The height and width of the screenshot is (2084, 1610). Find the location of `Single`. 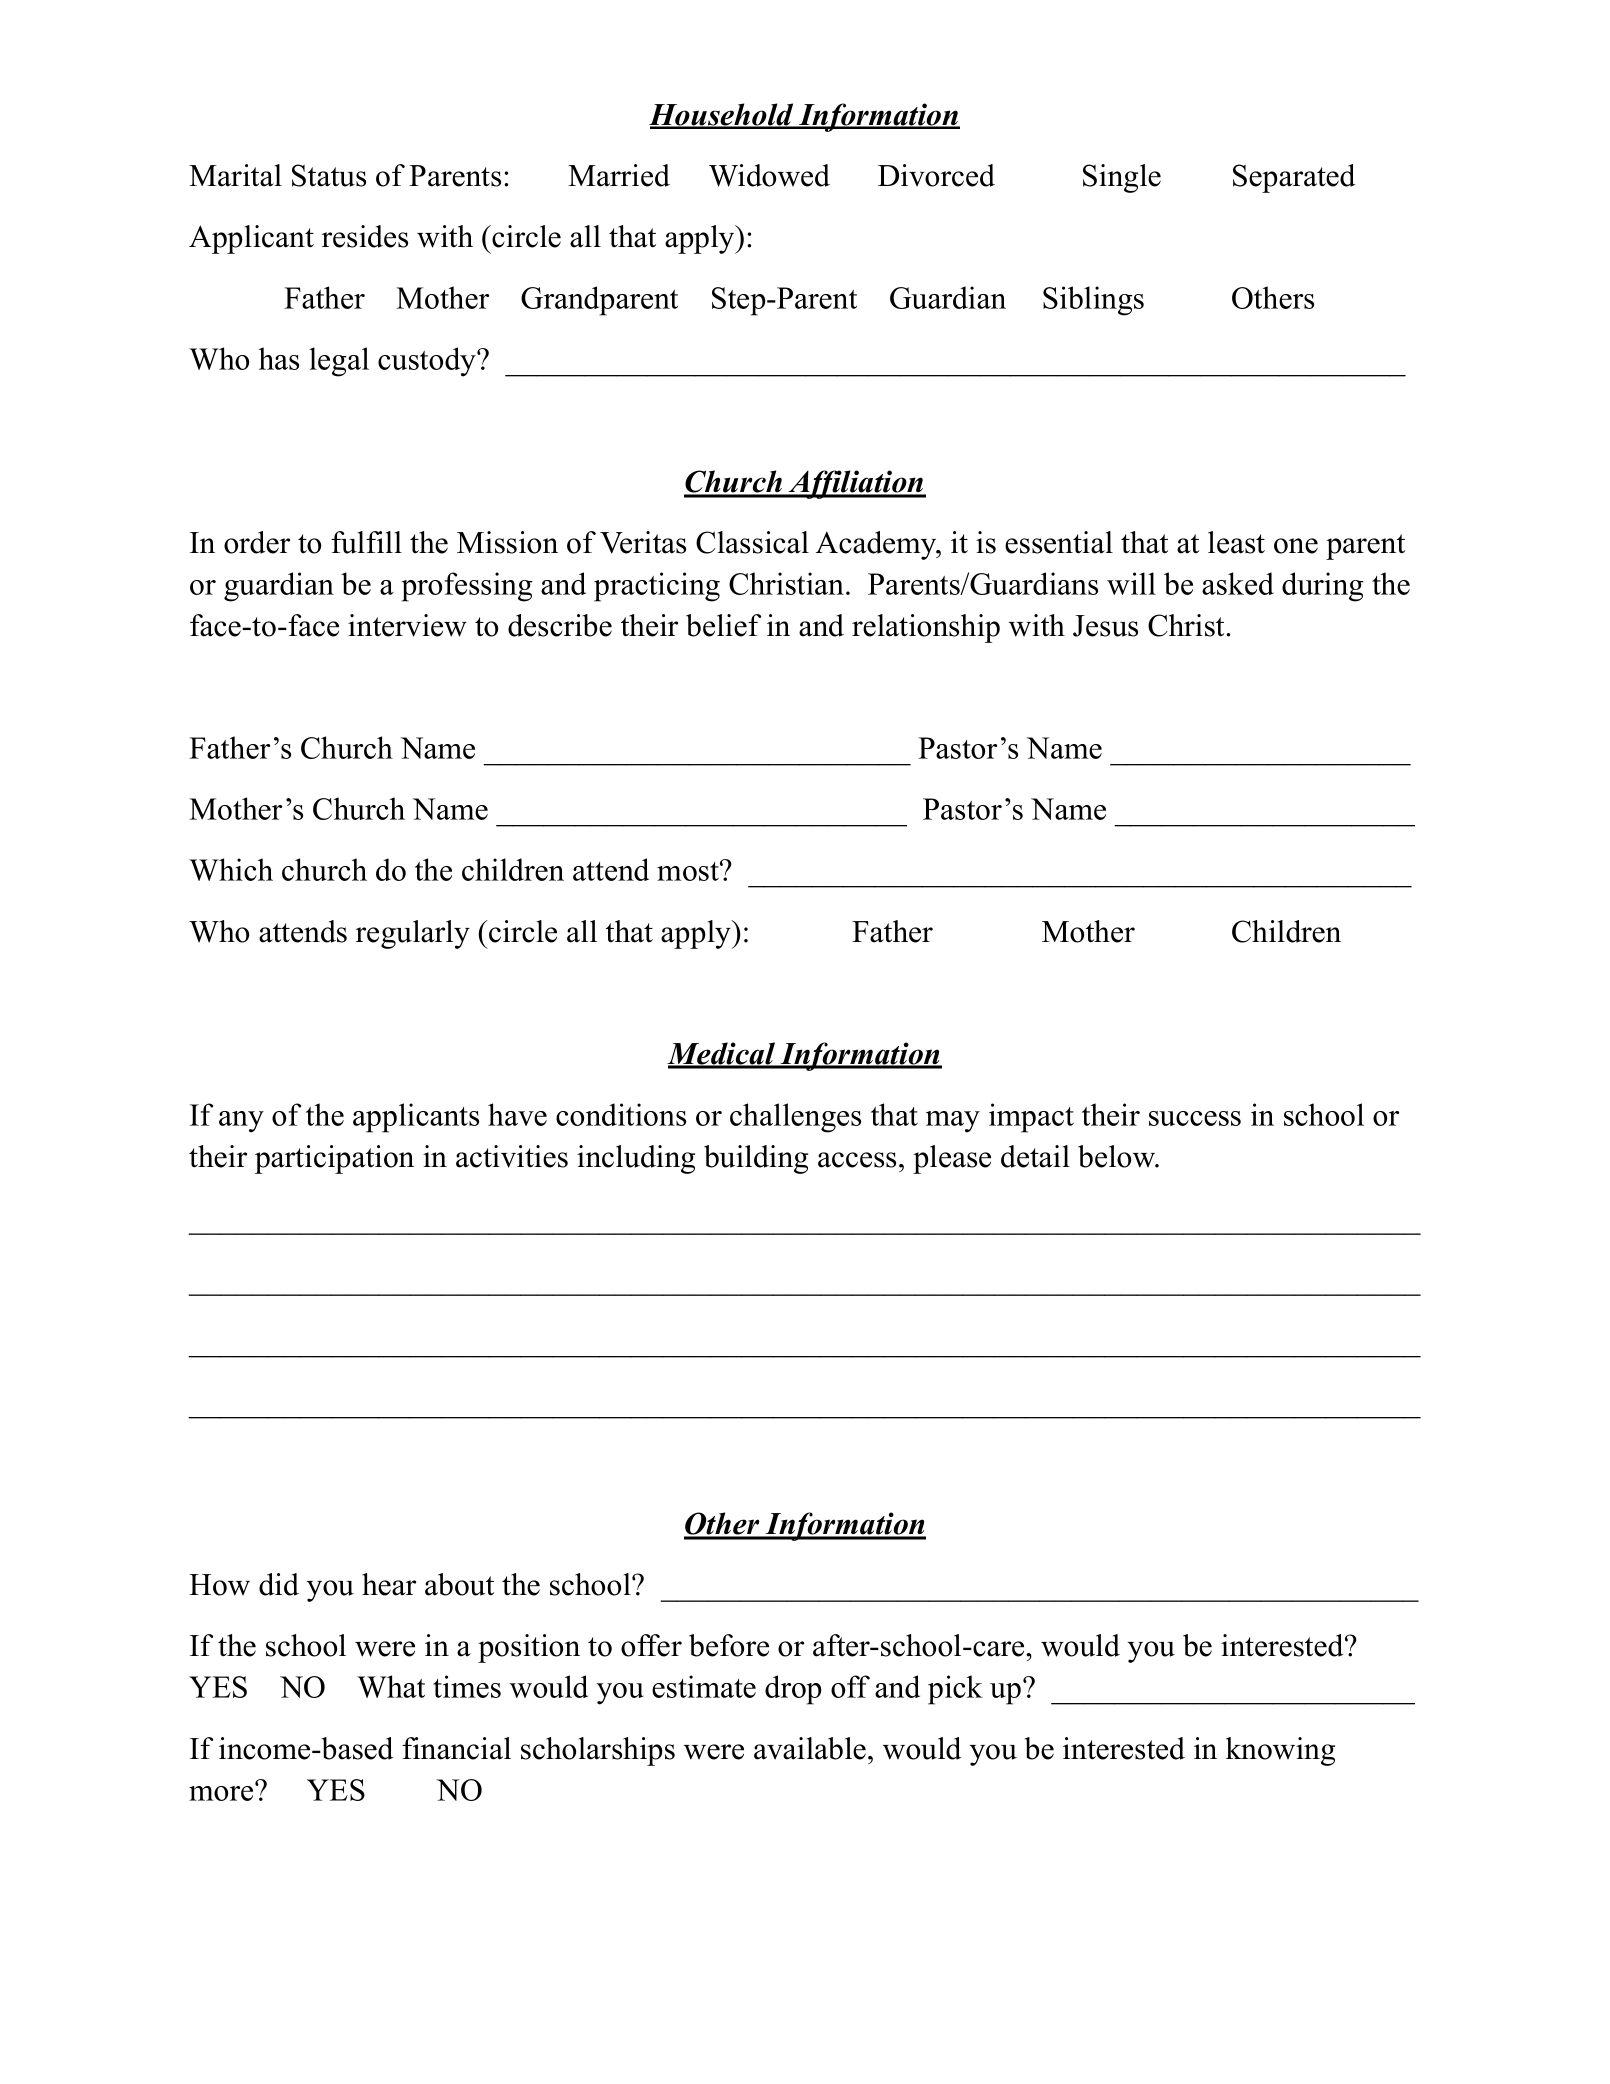

Single is located at coordinates (1122, 178).
